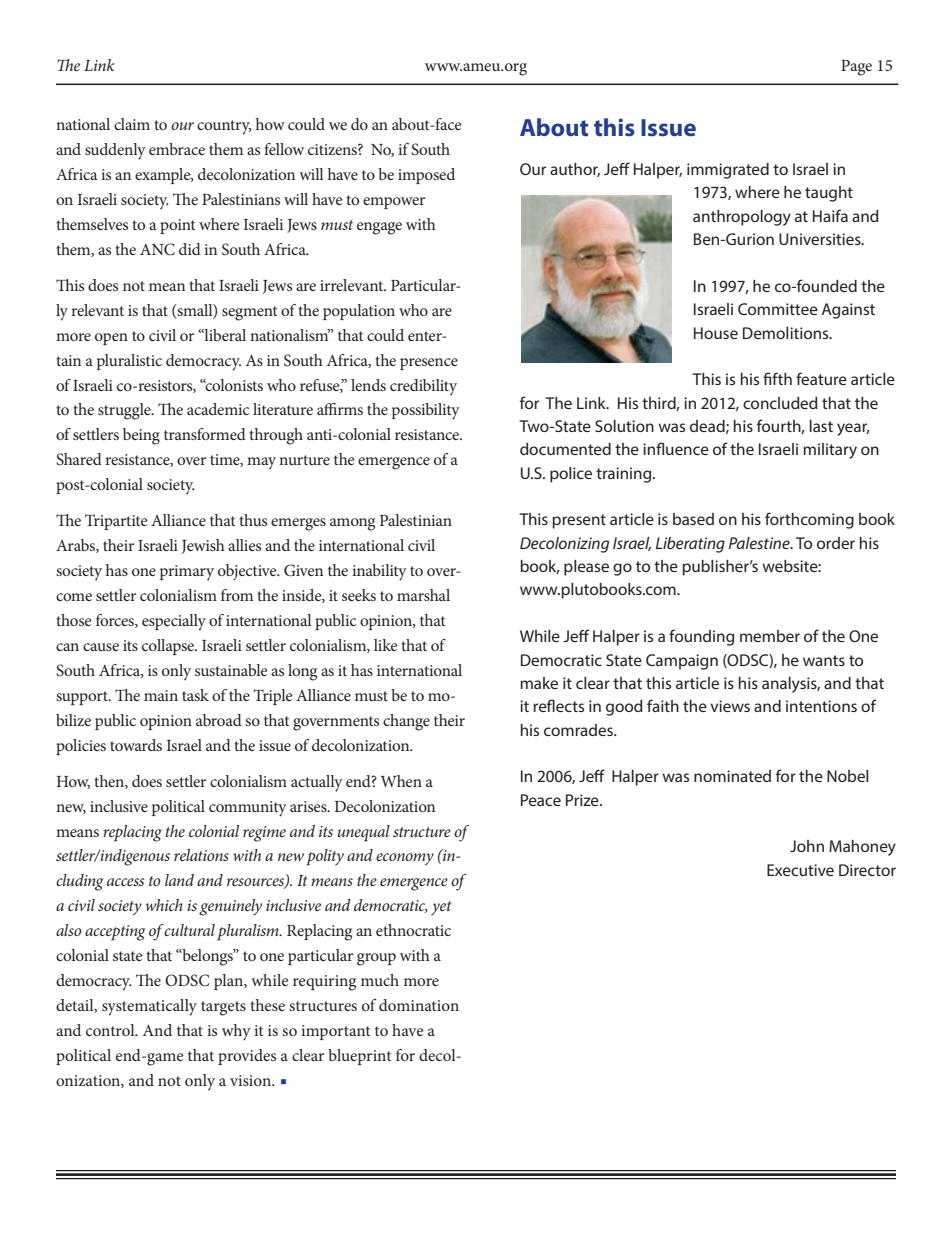 The image size is (952, 1233). I want to click on control, so click(111, 1030).
